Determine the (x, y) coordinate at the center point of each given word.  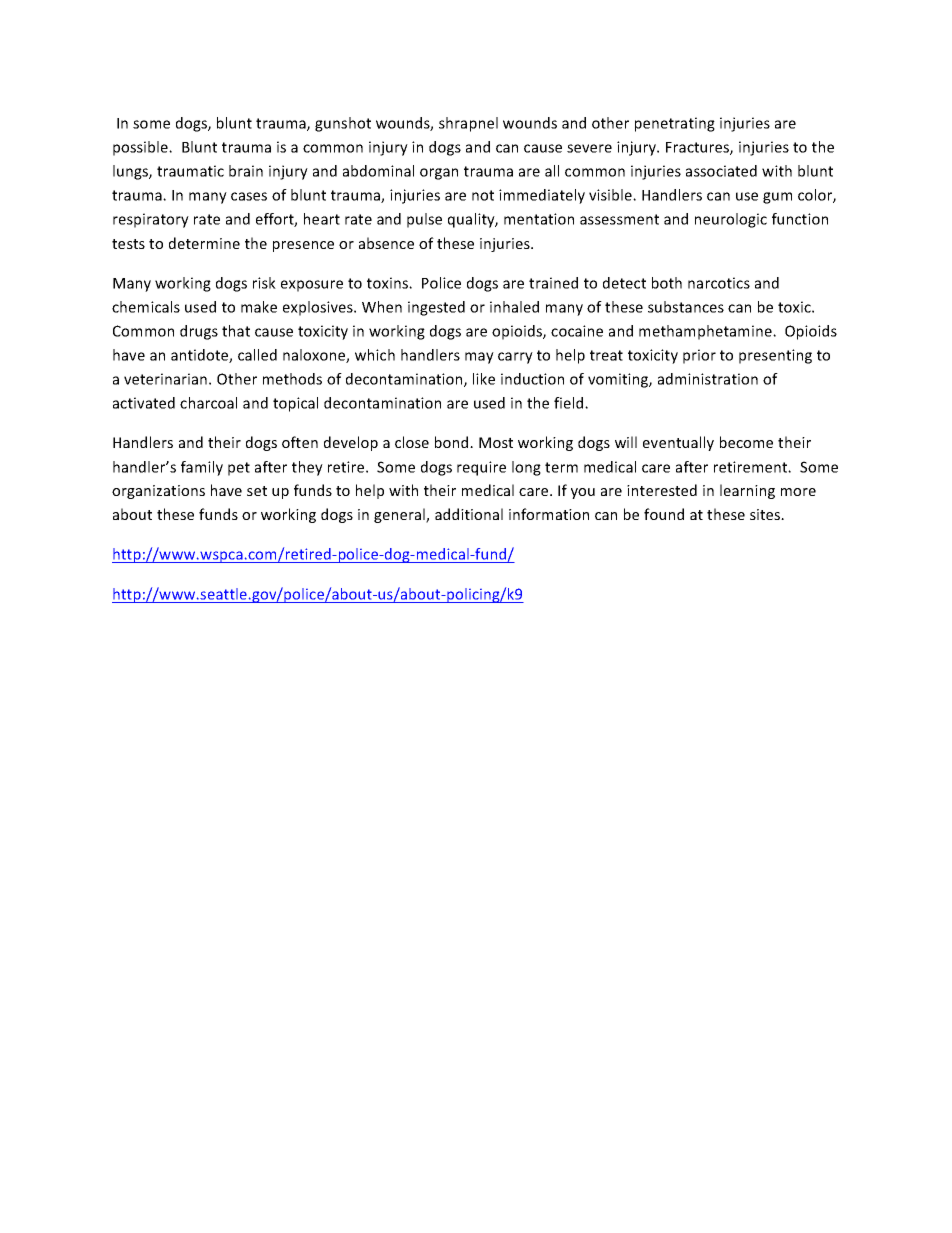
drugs (199, 332)
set (257, 491)
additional (469, 514)
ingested (436, 308)
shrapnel (468, 124)
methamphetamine (706, 332)
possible (141, 148)
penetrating (675, 124)
